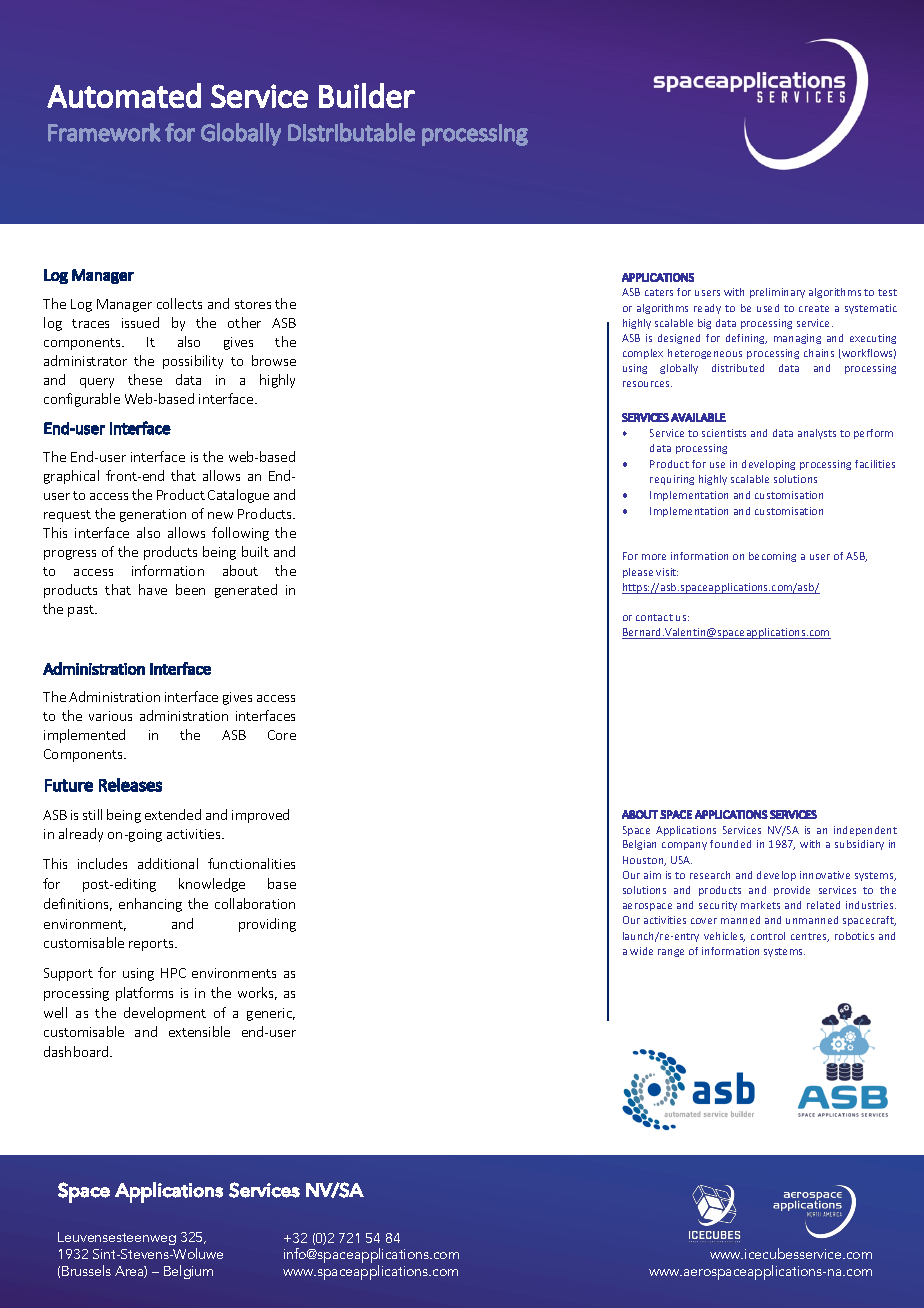  Describe the element at coordinates (282, 735) in the screenshot. I see `Core` at that location.
